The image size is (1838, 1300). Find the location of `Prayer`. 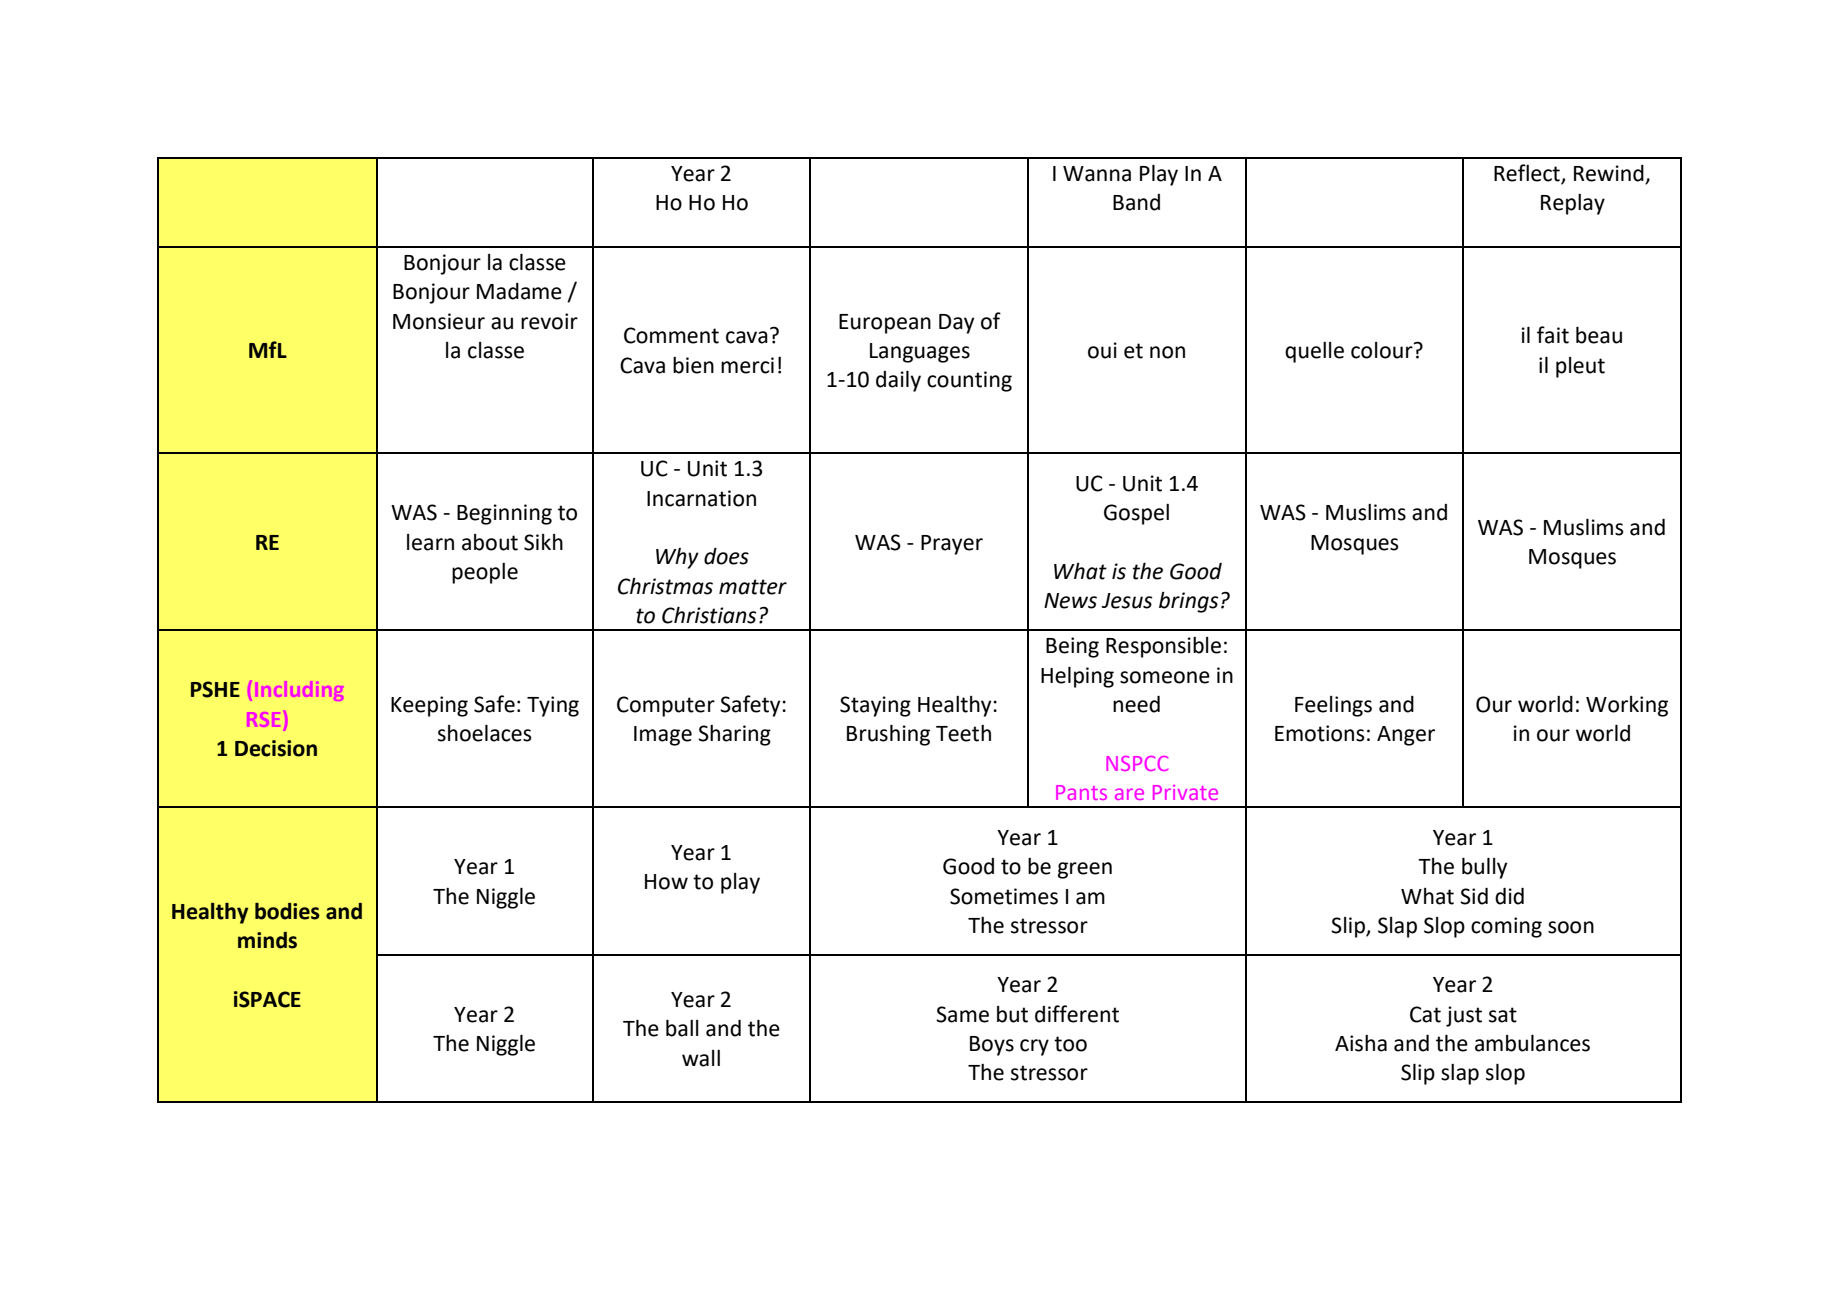

Prayer is located at coordinates (952, 545).
